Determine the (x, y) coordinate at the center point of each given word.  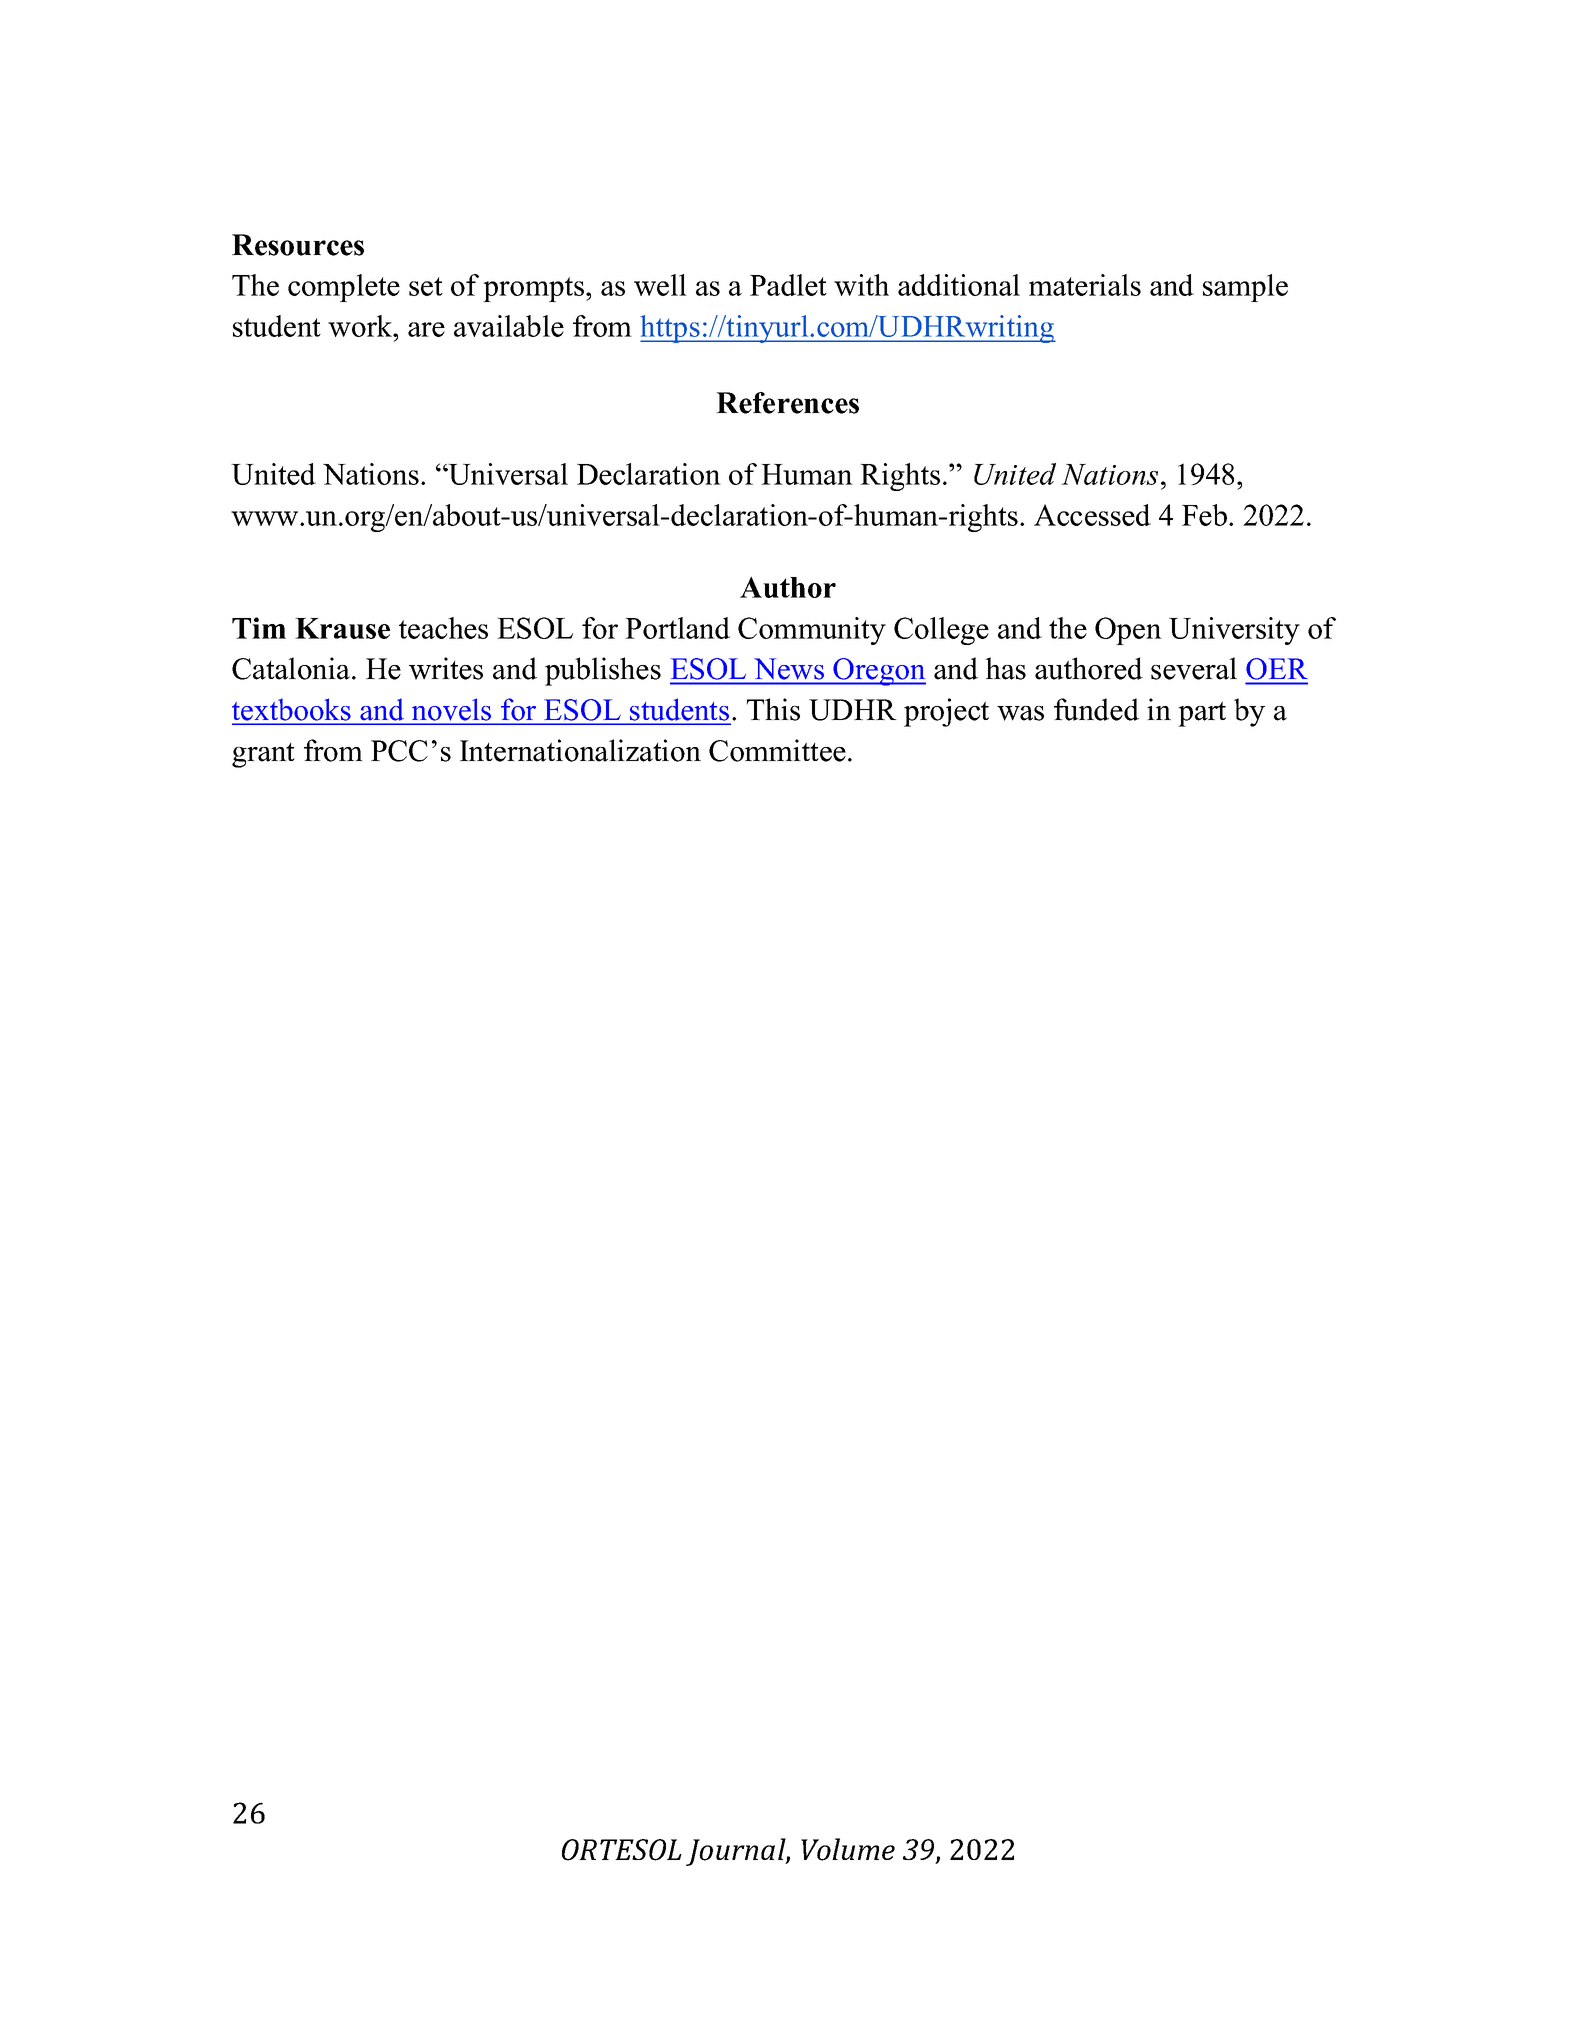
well (660, 285)
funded (1096, 709)
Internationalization (580, 750)
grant (263, 755)
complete (344, 288)
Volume (848, 1849)
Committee (777, 750)
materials (1085, 285)
